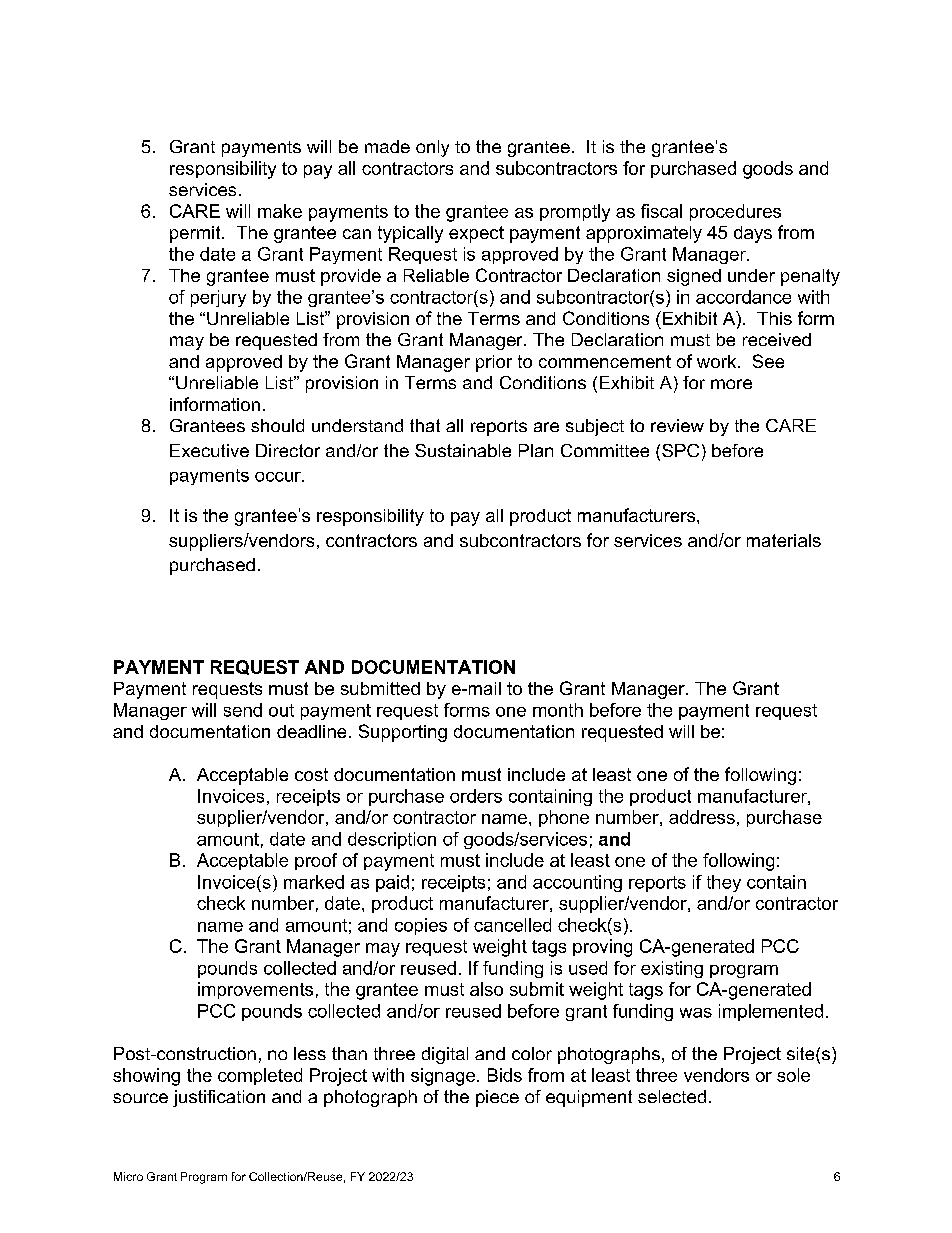 Image resolution: width=952 pixels, height=1233 pixels. I want to click on month, so click(558, 710).
